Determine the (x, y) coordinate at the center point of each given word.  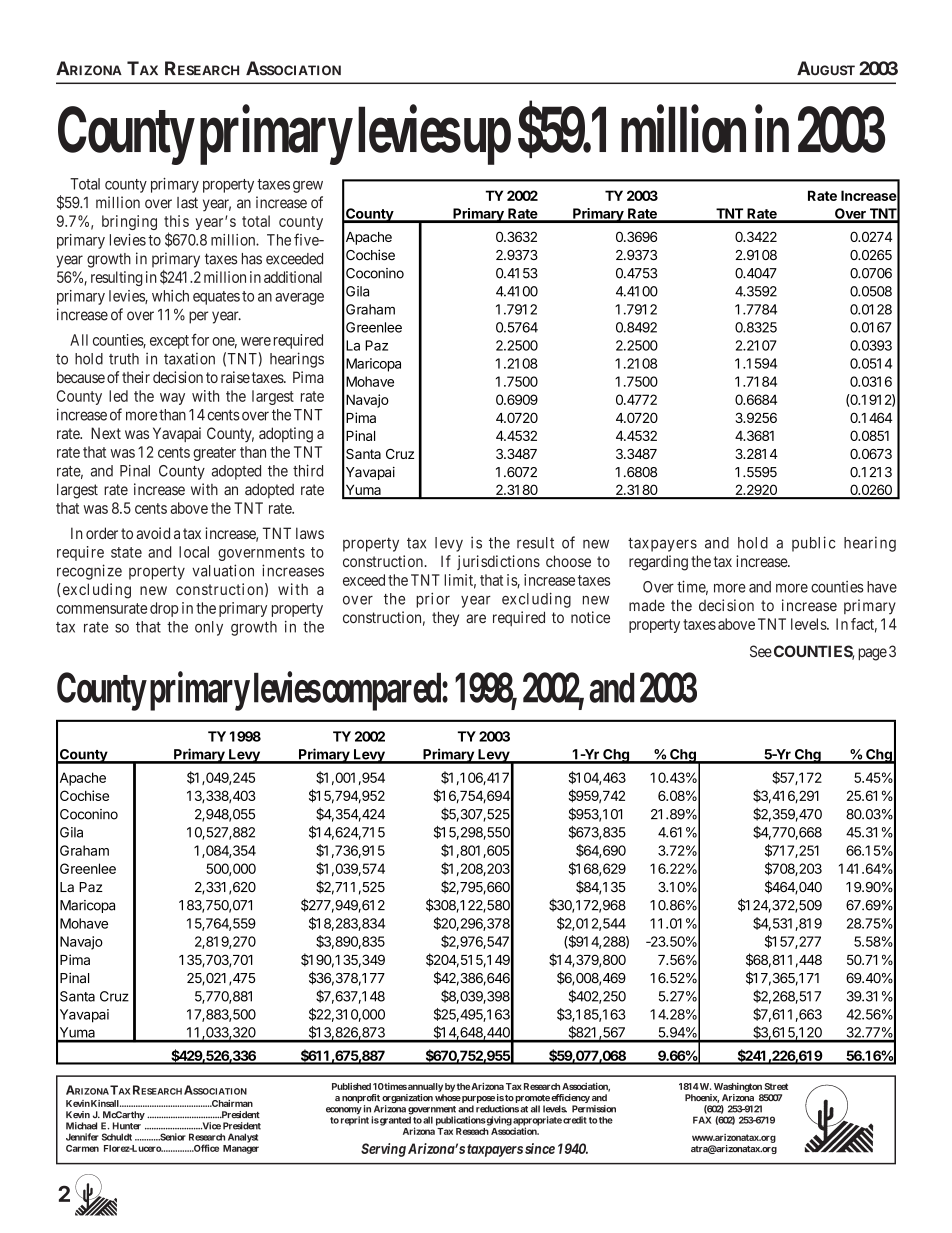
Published (351, 1086)
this (176, 221)
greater (214, 454)
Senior (172, 1137)
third (308, 470)
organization (407, 1098)
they (445, 619)
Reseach (472, 1131)
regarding (658, 563)
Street (776, 1086)
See (761, 651)
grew (308, 187)
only (209, 628)
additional (293, 277)
